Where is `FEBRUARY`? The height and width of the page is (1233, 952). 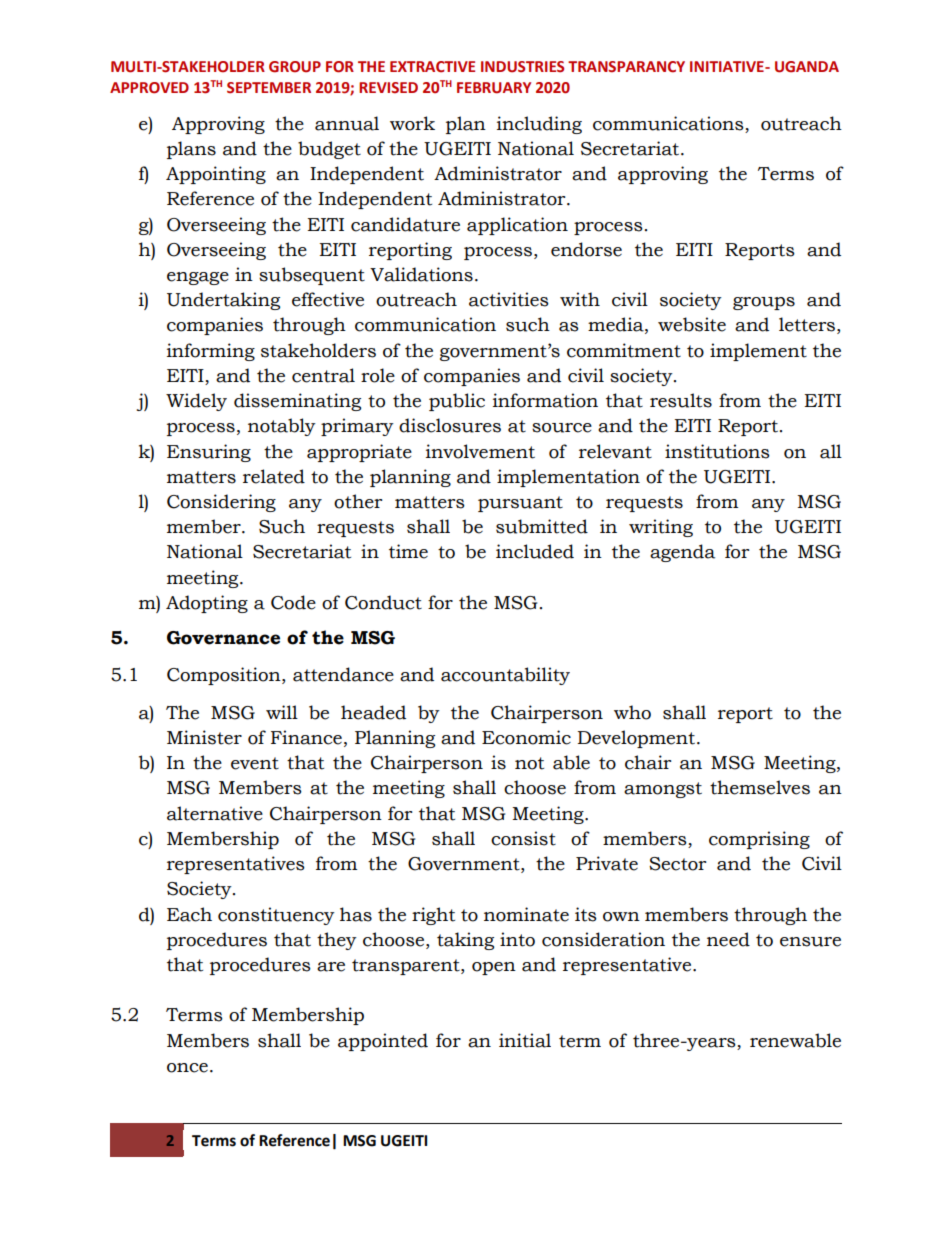 FEBRUARY is located at coordinates (494, 88).
